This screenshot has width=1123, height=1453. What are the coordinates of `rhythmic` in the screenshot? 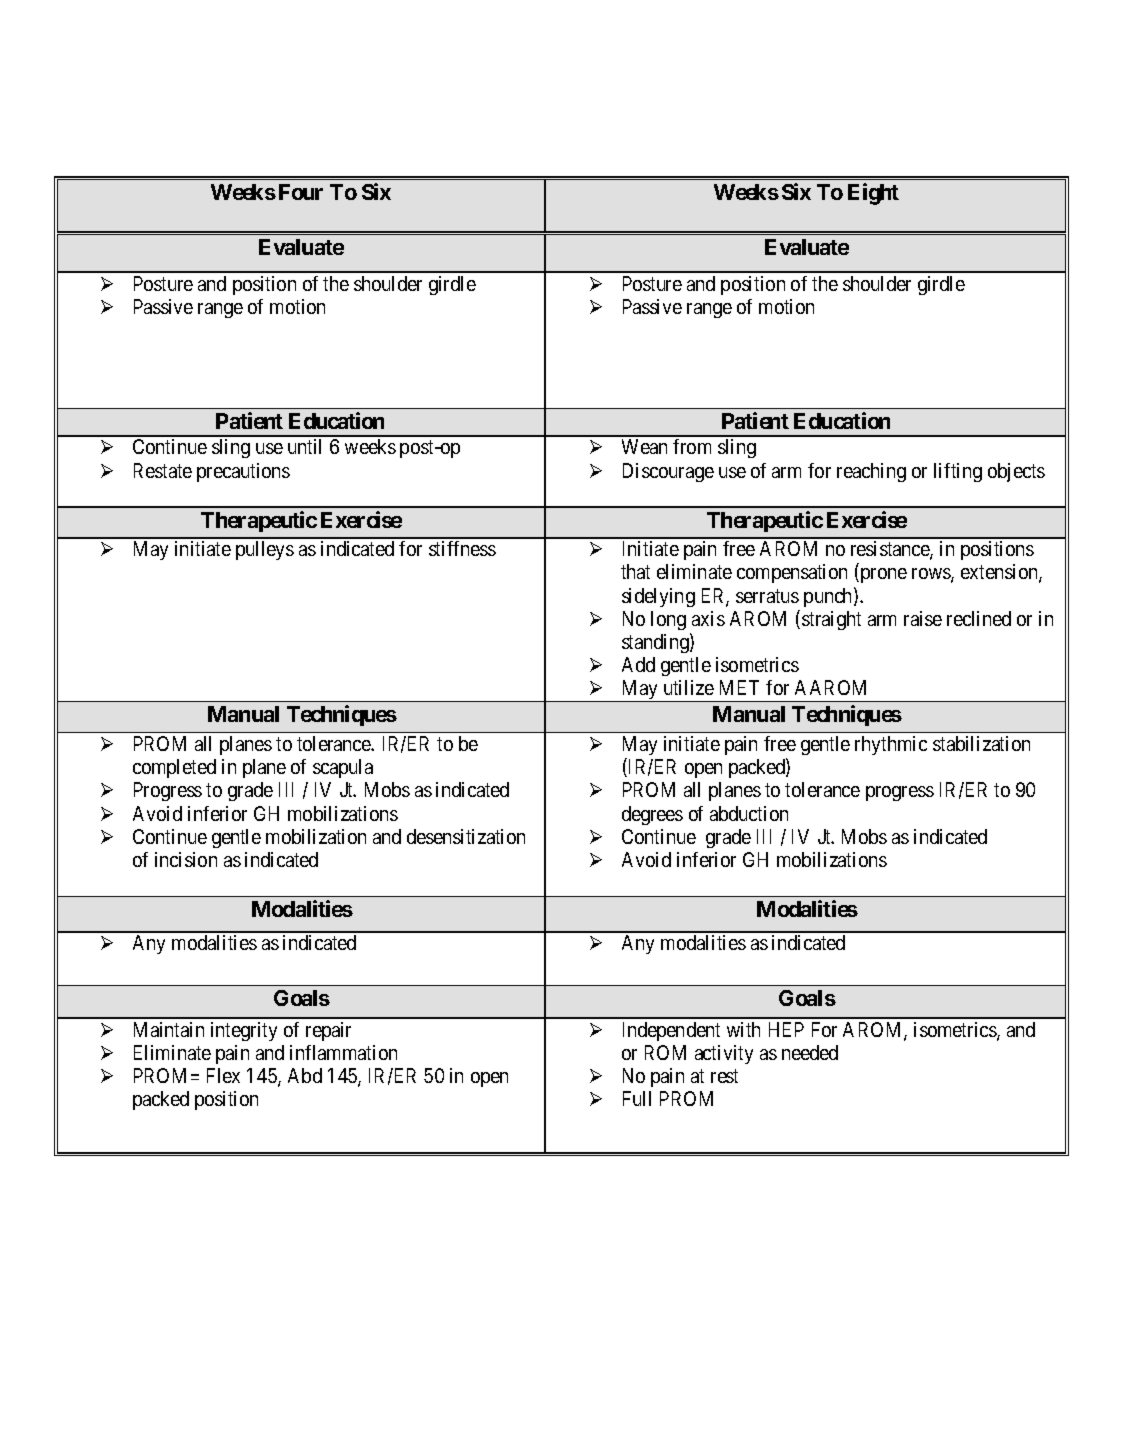 It's located at (891, 745).
